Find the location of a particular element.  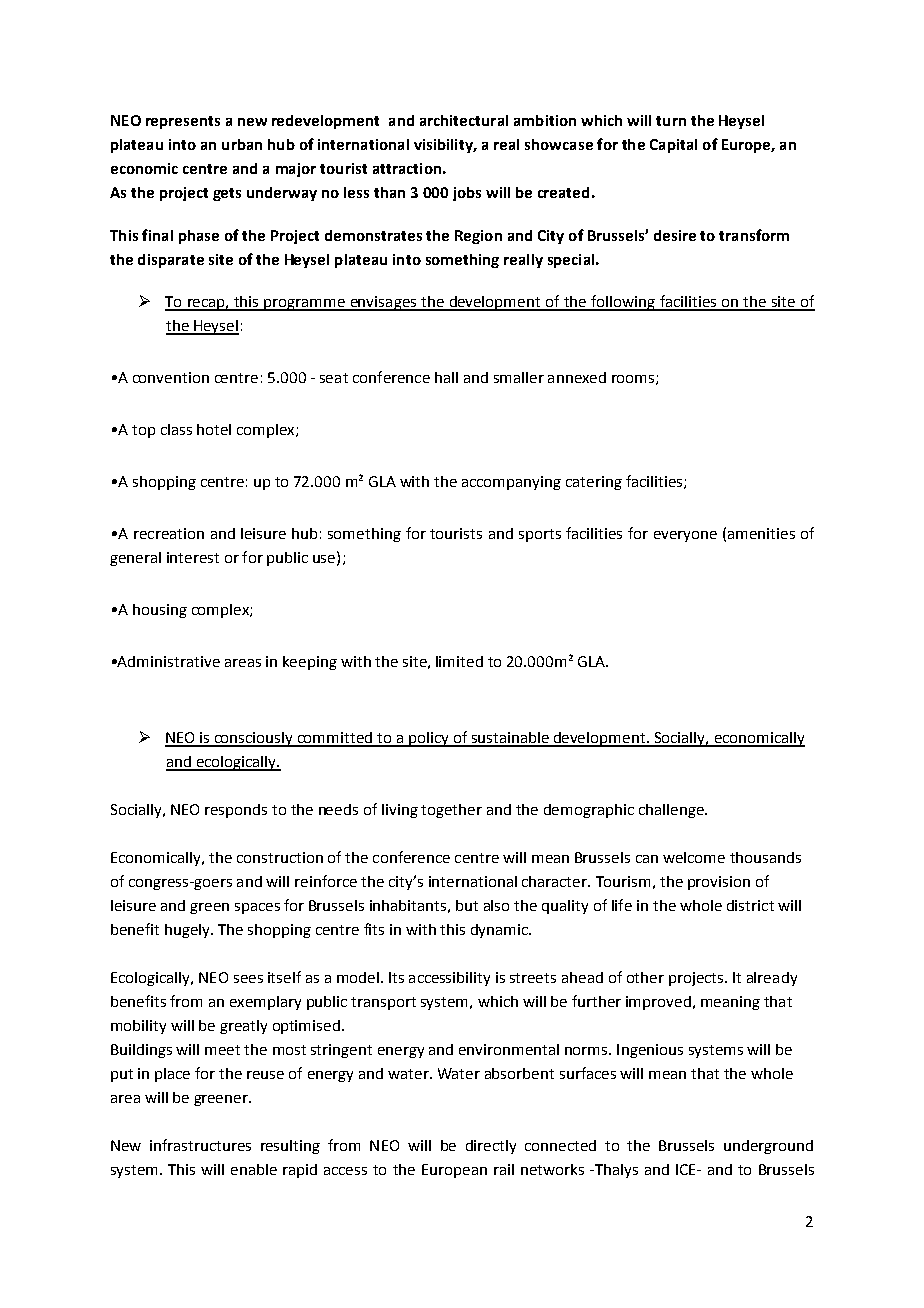

Capital is located at coordinates (673, 146).
